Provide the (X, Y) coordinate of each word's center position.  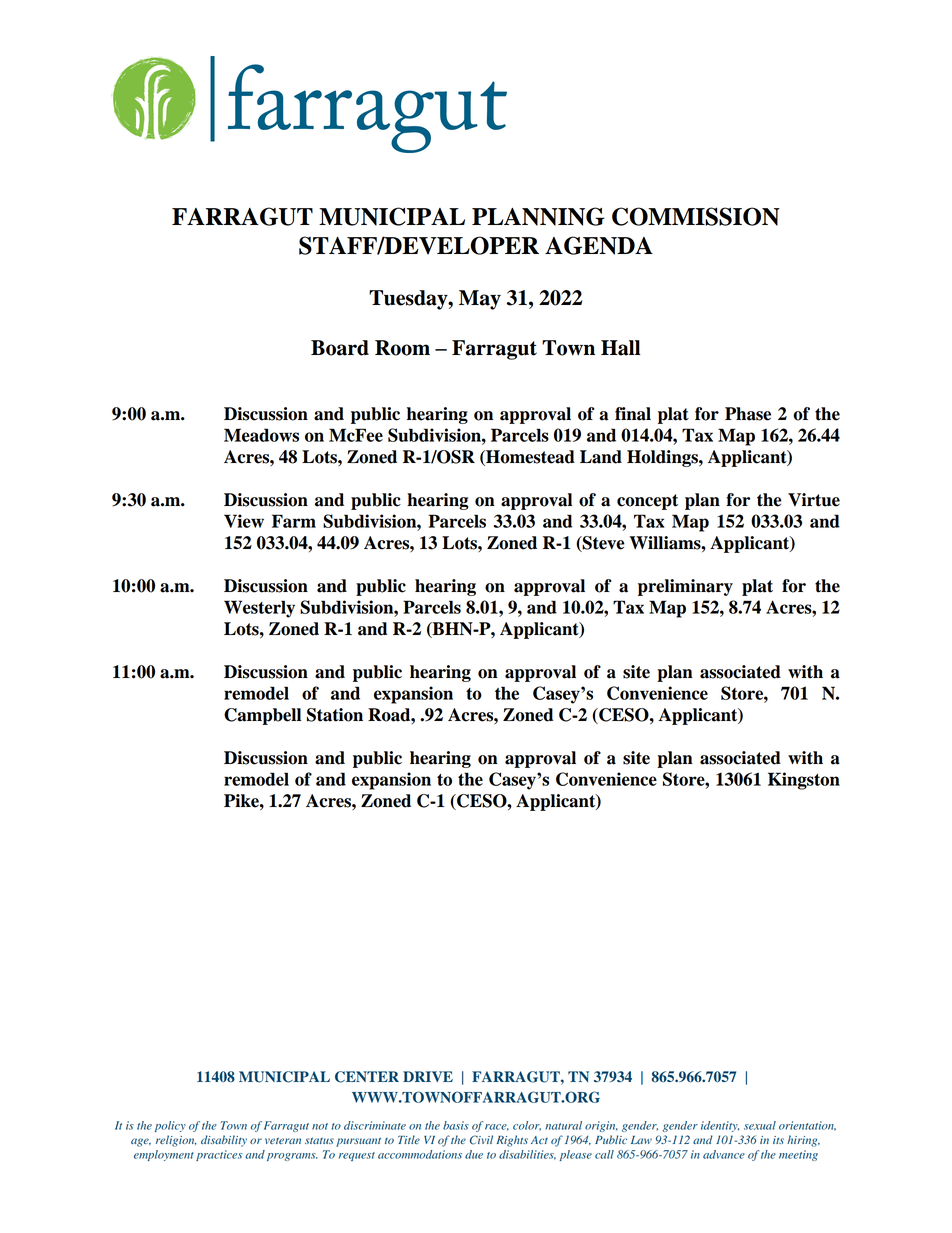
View (244, 521)
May (480, 300)
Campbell (262, 716)
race (497, 1127)
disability (224, 1141)
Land (601, 457)
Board (340, 348)
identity (720, 1126)
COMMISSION (696, 216)
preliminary (685, 587)
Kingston (804, 781)
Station (335, 715)
